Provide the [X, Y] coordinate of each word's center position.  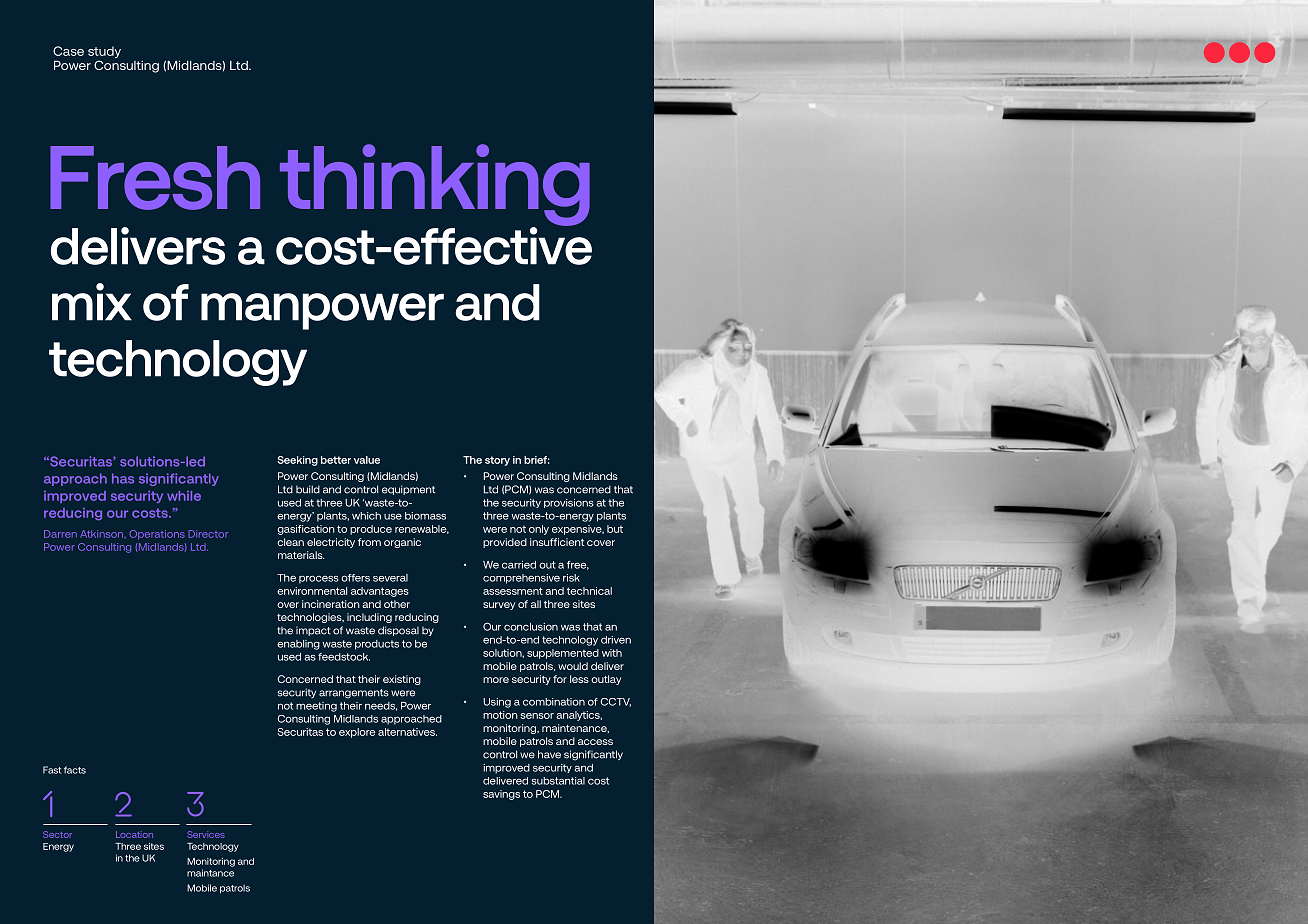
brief [537, 460]
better [336, 460]
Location [134, 834]
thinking [435, 186]
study [104, 52]
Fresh [155, 178]
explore [357, 733]
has [123, 478]
